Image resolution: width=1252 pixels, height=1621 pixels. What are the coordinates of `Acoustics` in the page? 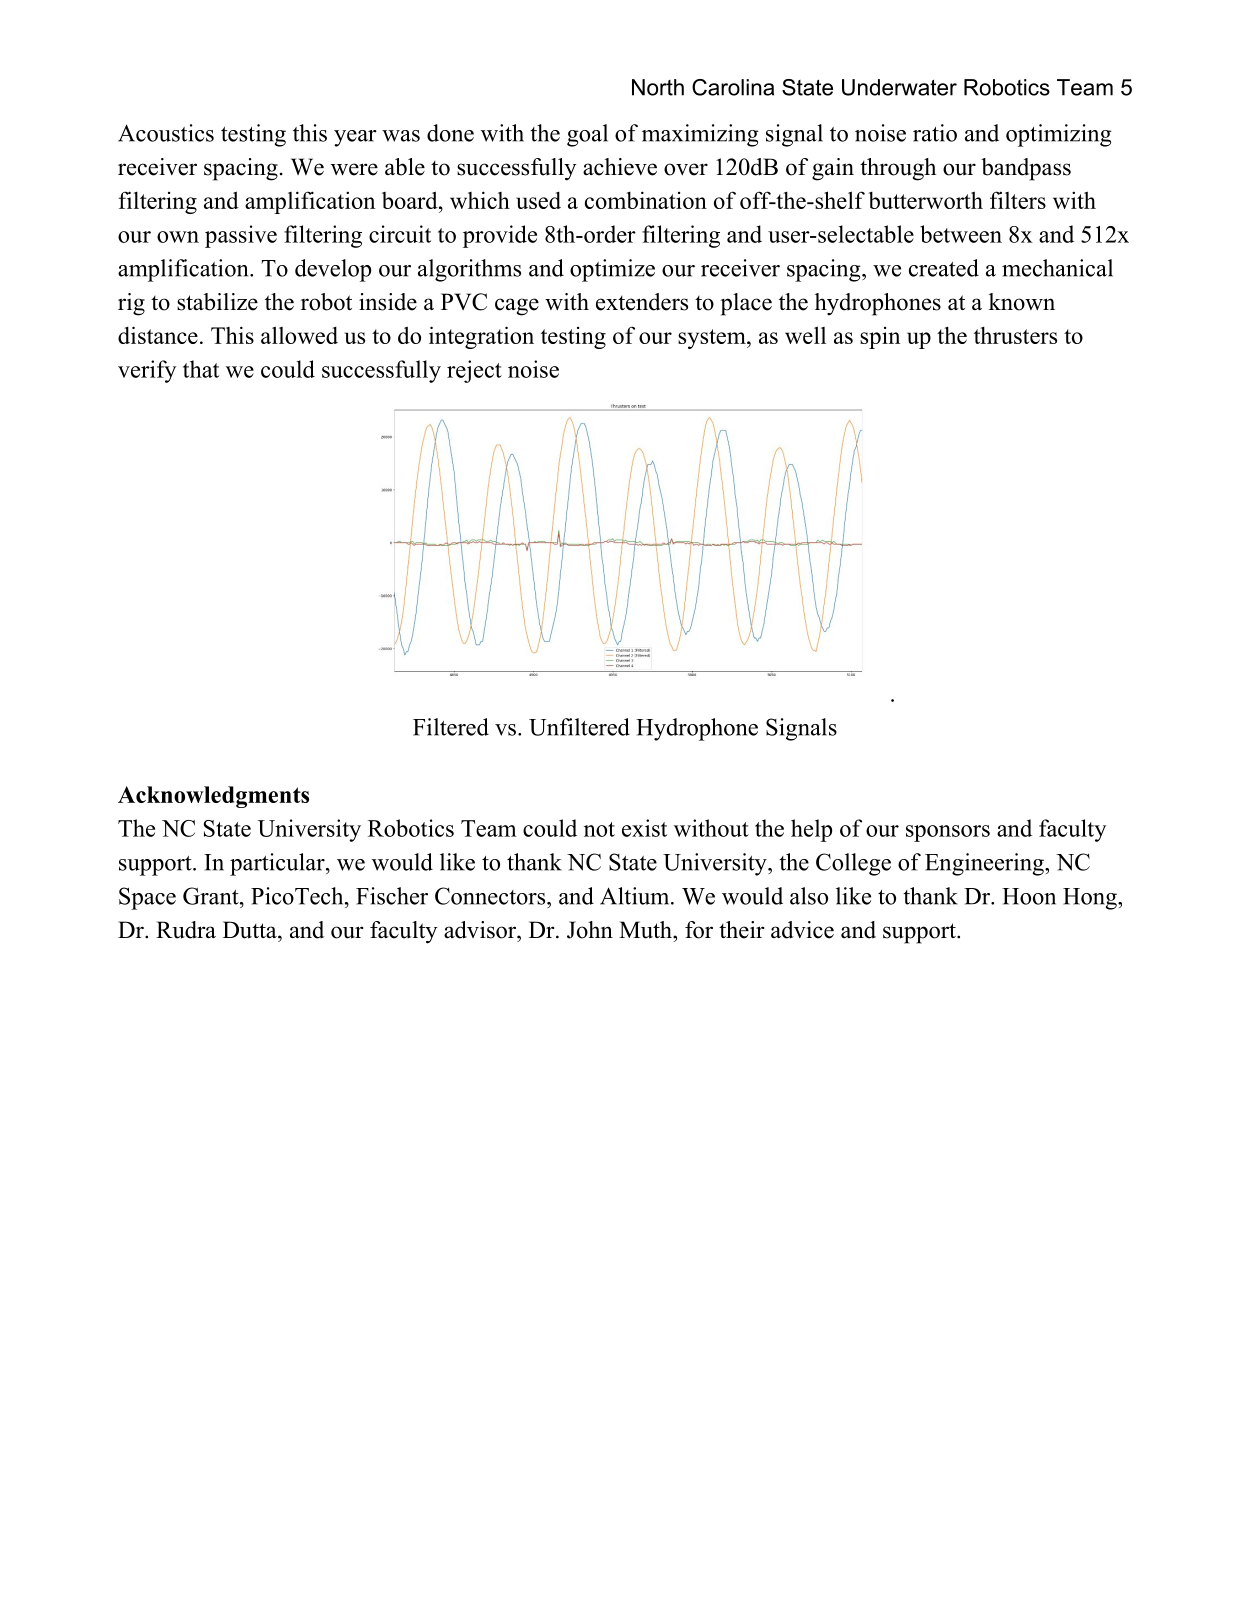 It's located at (166, 133).
